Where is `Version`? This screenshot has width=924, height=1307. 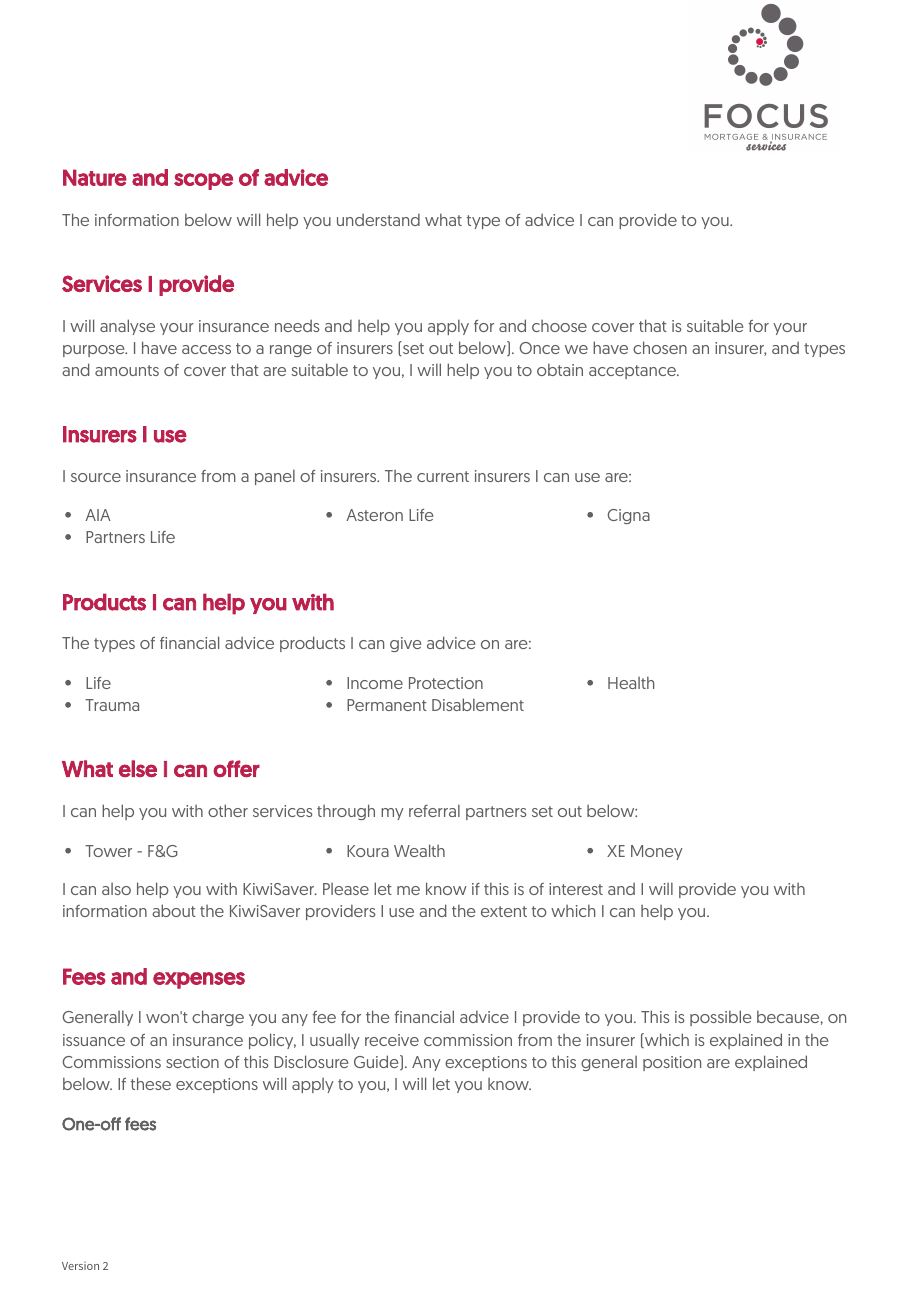 Version is located at coordinates (80, 1265).
